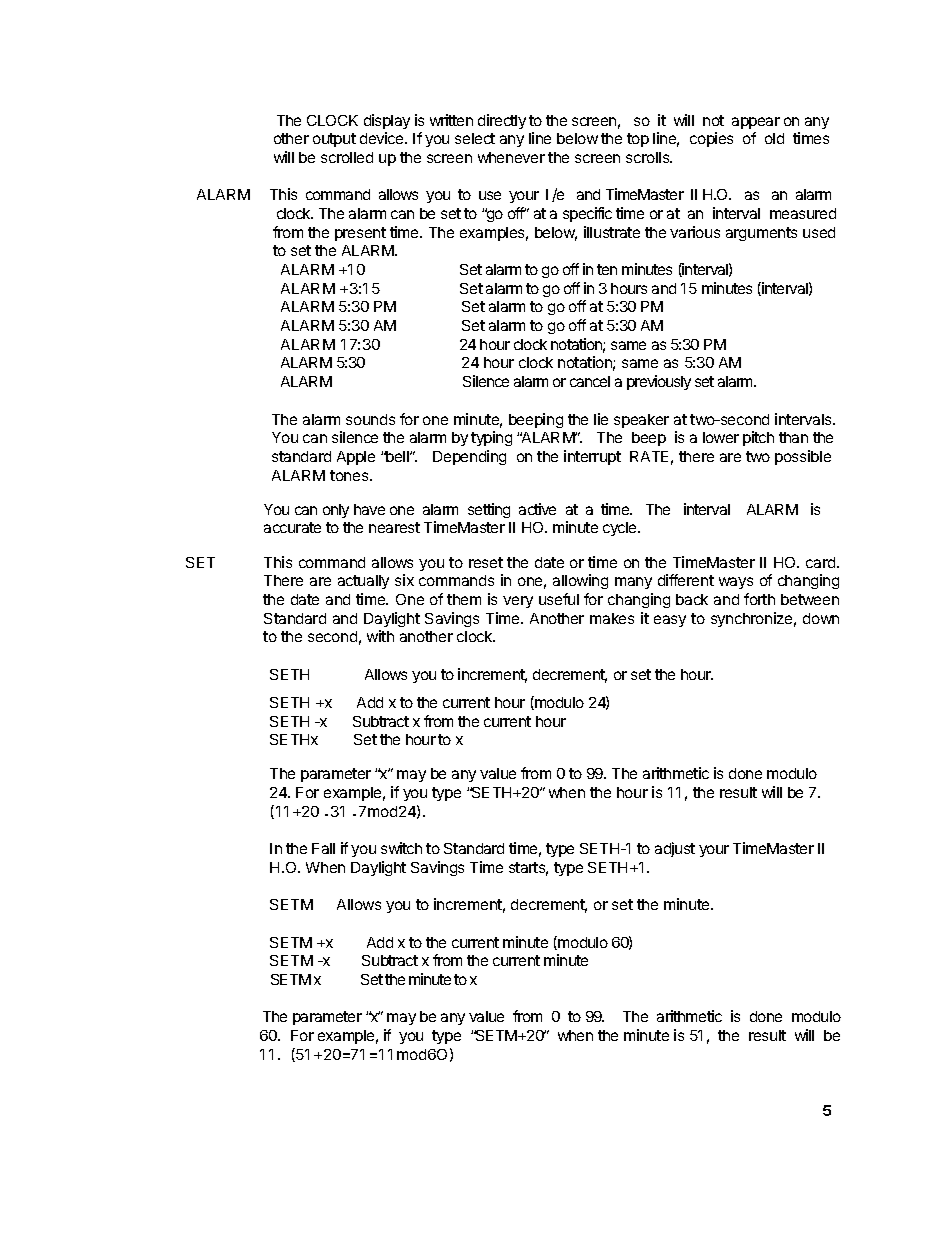  Describe the element at coordinates (559, 599) in the image. I see `useful` at that location.
